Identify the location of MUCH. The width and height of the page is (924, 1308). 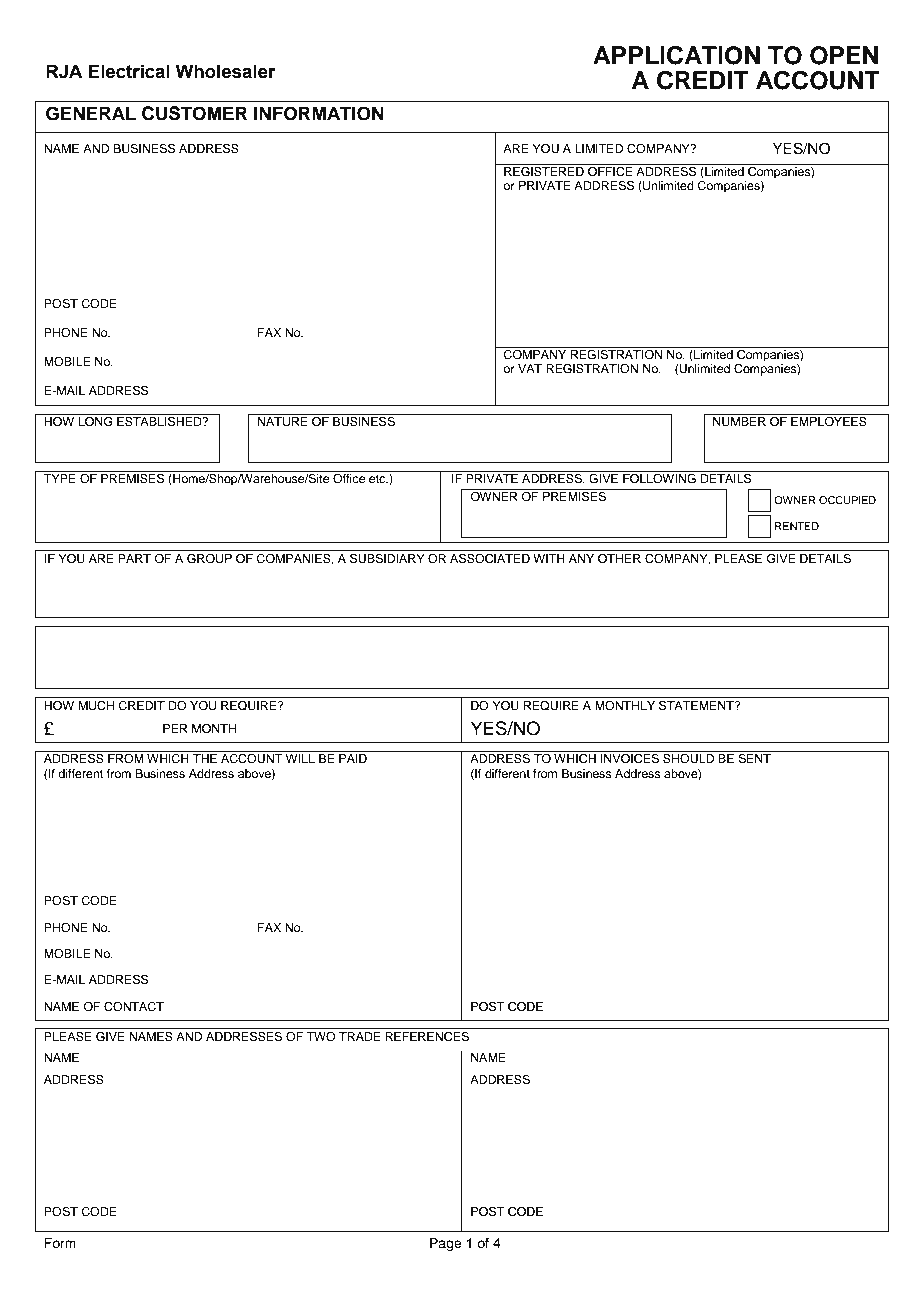
(96, 706).
